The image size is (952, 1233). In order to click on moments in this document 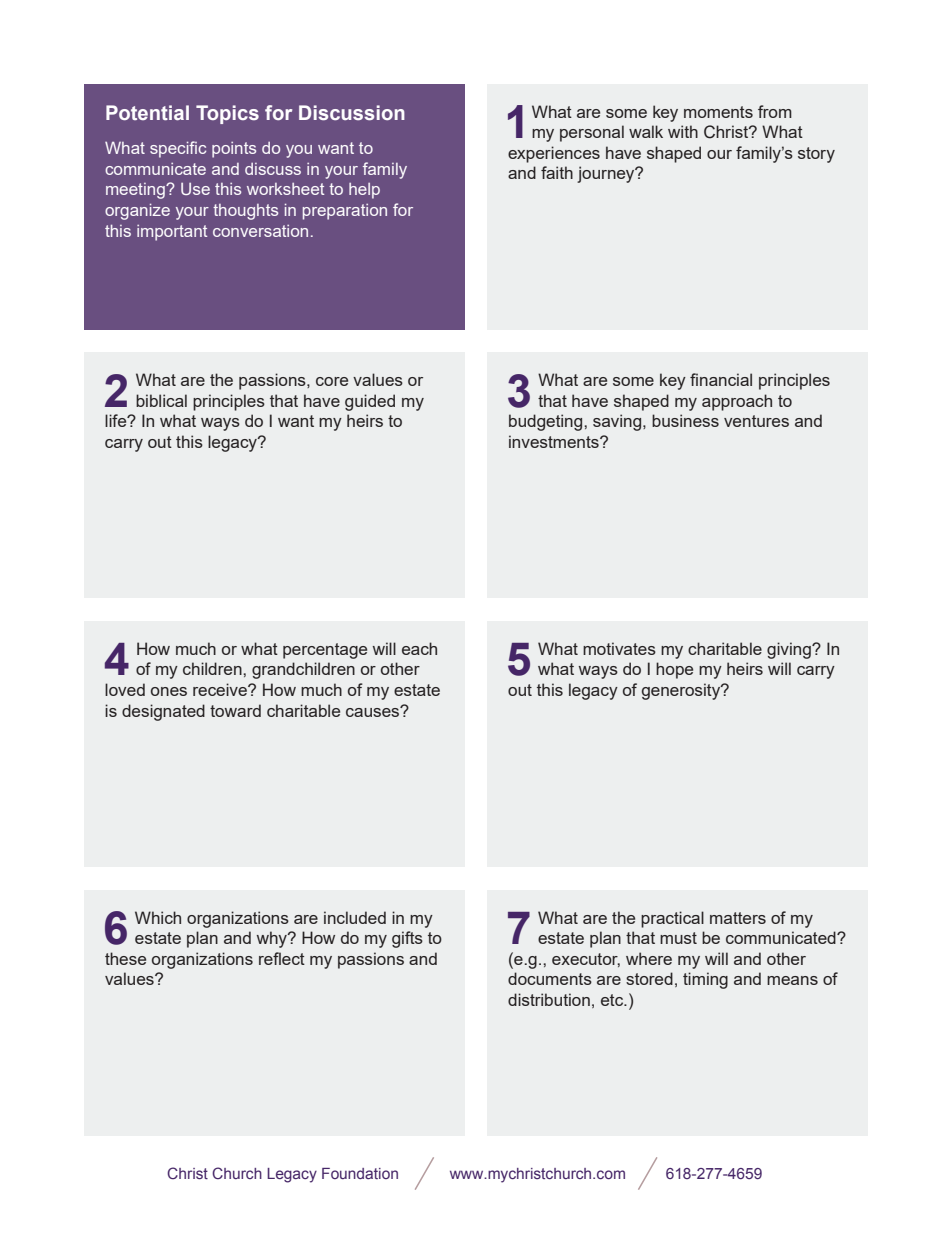, I will do `click(718, 112)`.
